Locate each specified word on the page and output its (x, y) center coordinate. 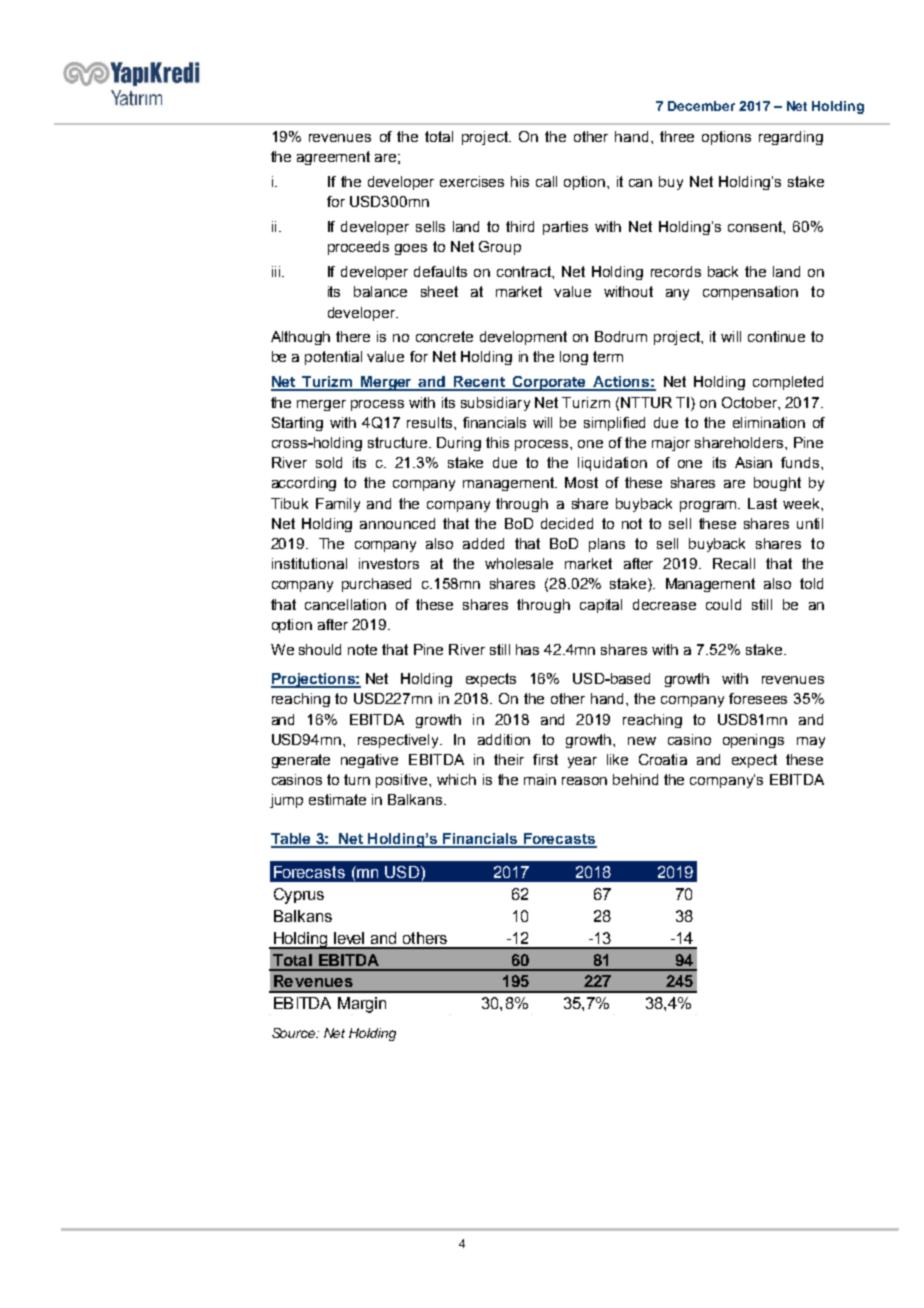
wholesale (519, 563)
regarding (791, 138)
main (540, 779)
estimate (337, 799)
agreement (333, 158)
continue (776, 336)
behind (635, 779)
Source (295, 1033)
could (723, 604)
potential (333, 358)
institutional (309, 563)
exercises (472, 181)
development (523, 338)
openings (753, 741)
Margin (362, 1005)
